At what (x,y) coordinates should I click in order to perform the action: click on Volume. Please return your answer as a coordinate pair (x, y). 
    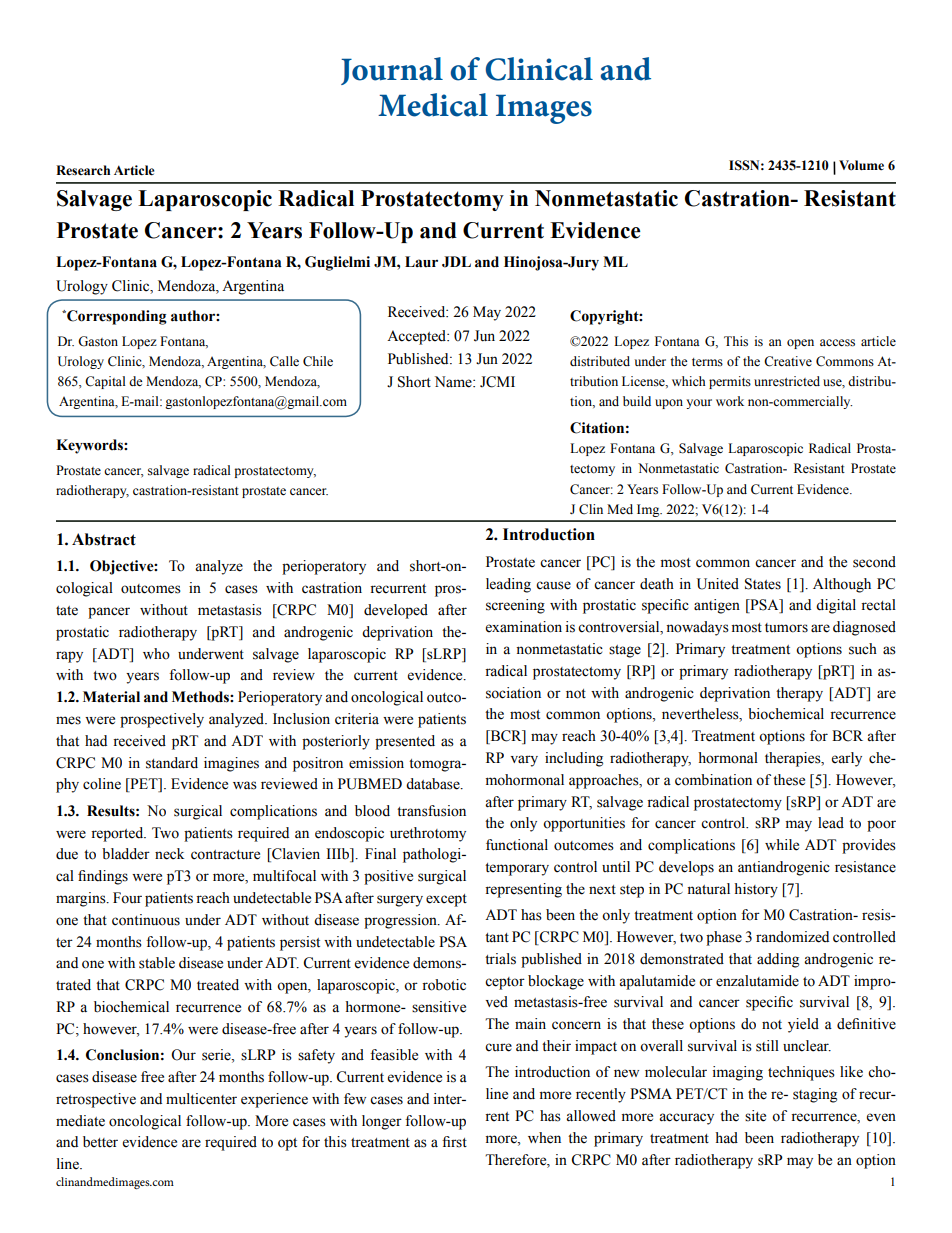
    Looking at the image, I should click on (861, 165).
